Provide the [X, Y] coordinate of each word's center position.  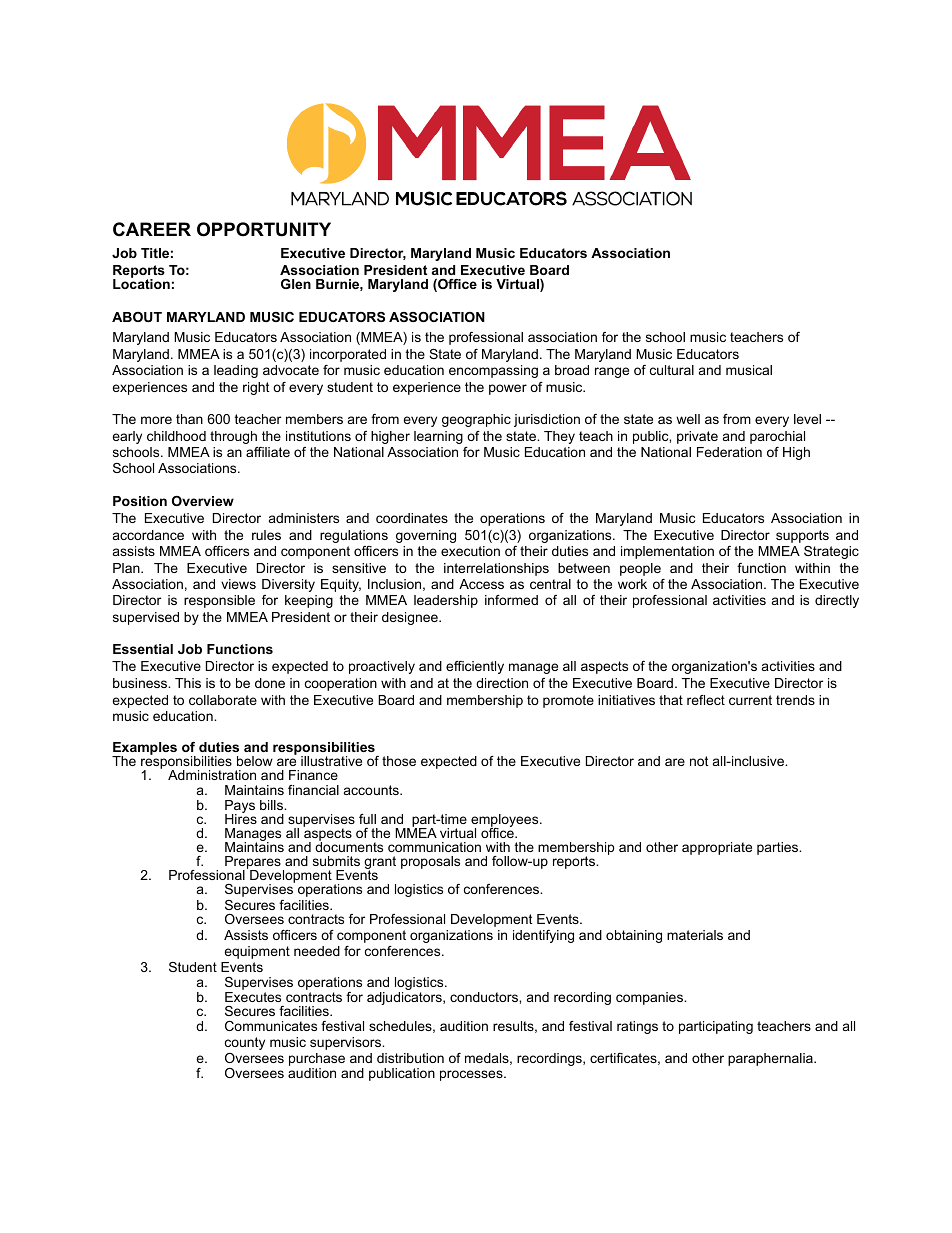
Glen [296, 284]
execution [470, 551]
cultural [672, 370]
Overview [203, 501]
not [699, 761]
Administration [212, 775]
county [245, 1043]
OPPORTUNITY [264, 229]
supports [802, 536]
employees [504, 822]
